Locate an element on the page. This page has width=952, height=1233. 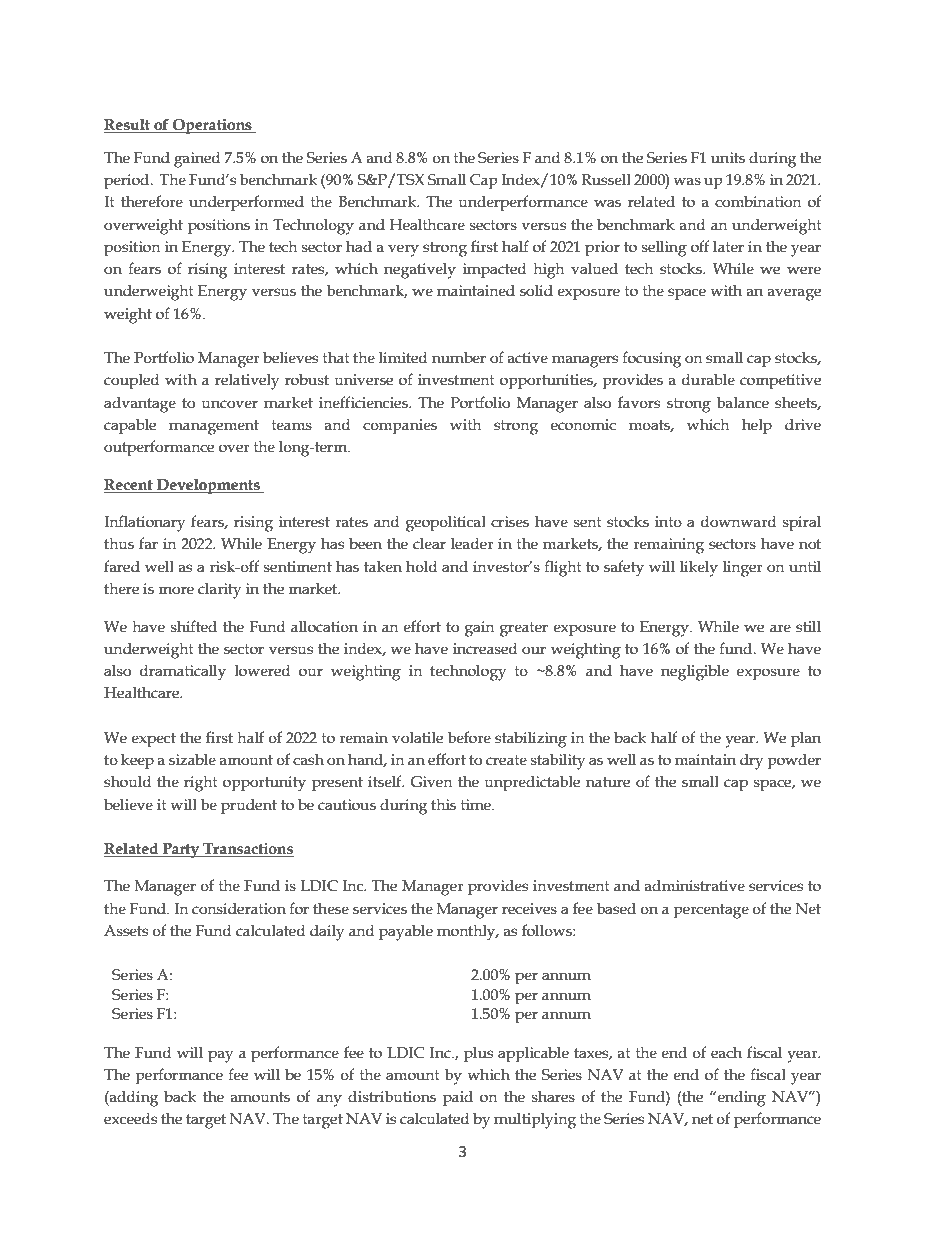
increased is located at coordinates (485, 648).
